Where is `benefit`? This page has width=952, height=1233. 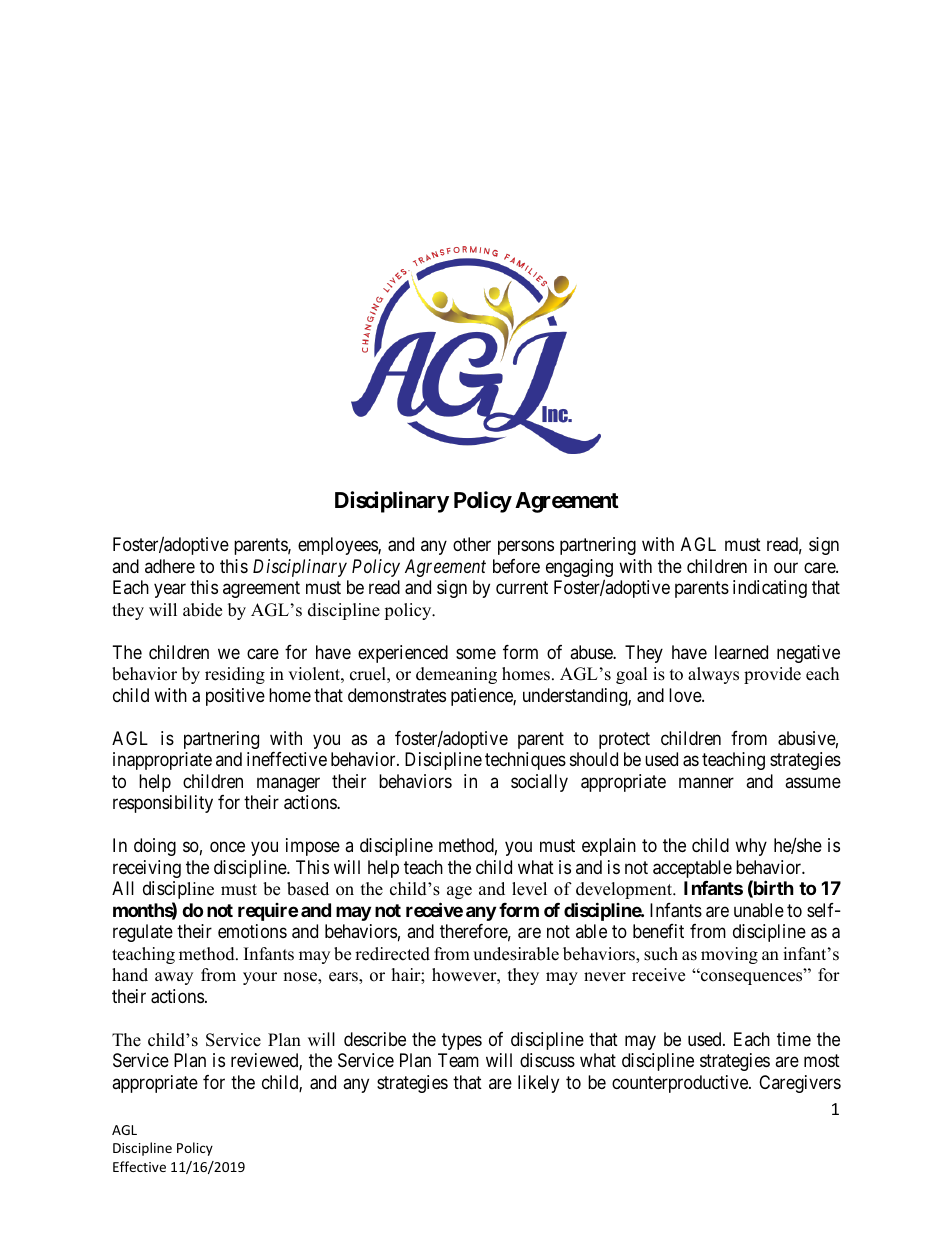
benefit is located at coordinates (658, 931).
